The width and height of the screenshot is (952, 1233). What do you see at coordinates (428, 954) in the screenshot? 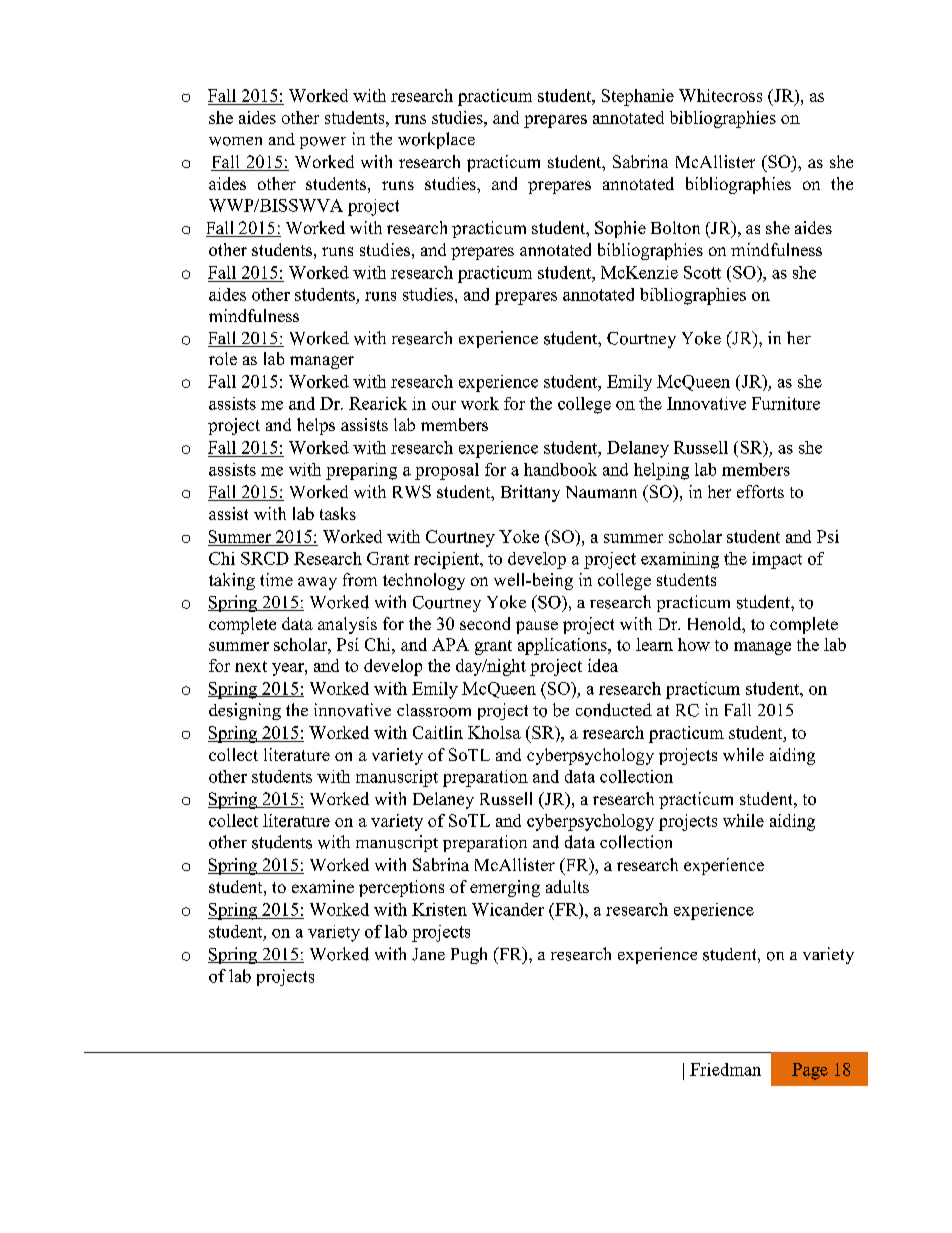
I see `Jane` at bounding box center [428, 954].
